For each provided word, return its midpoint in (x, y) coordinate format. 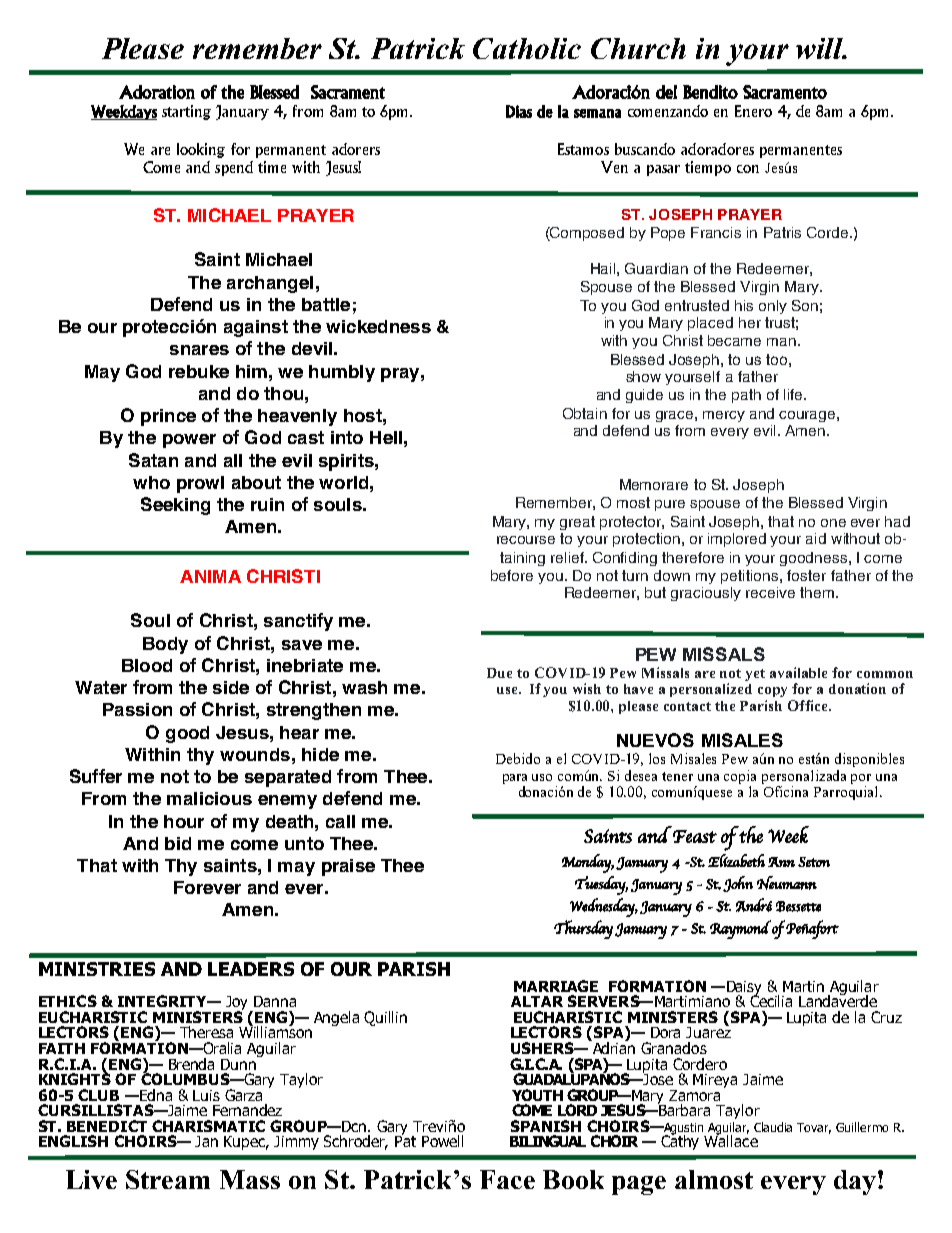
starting (186, 112)
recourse (526, 540)
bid (178, 843)
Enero (753, 111)
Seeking (175, 506)
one (833, 523)
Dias (519, 111)
